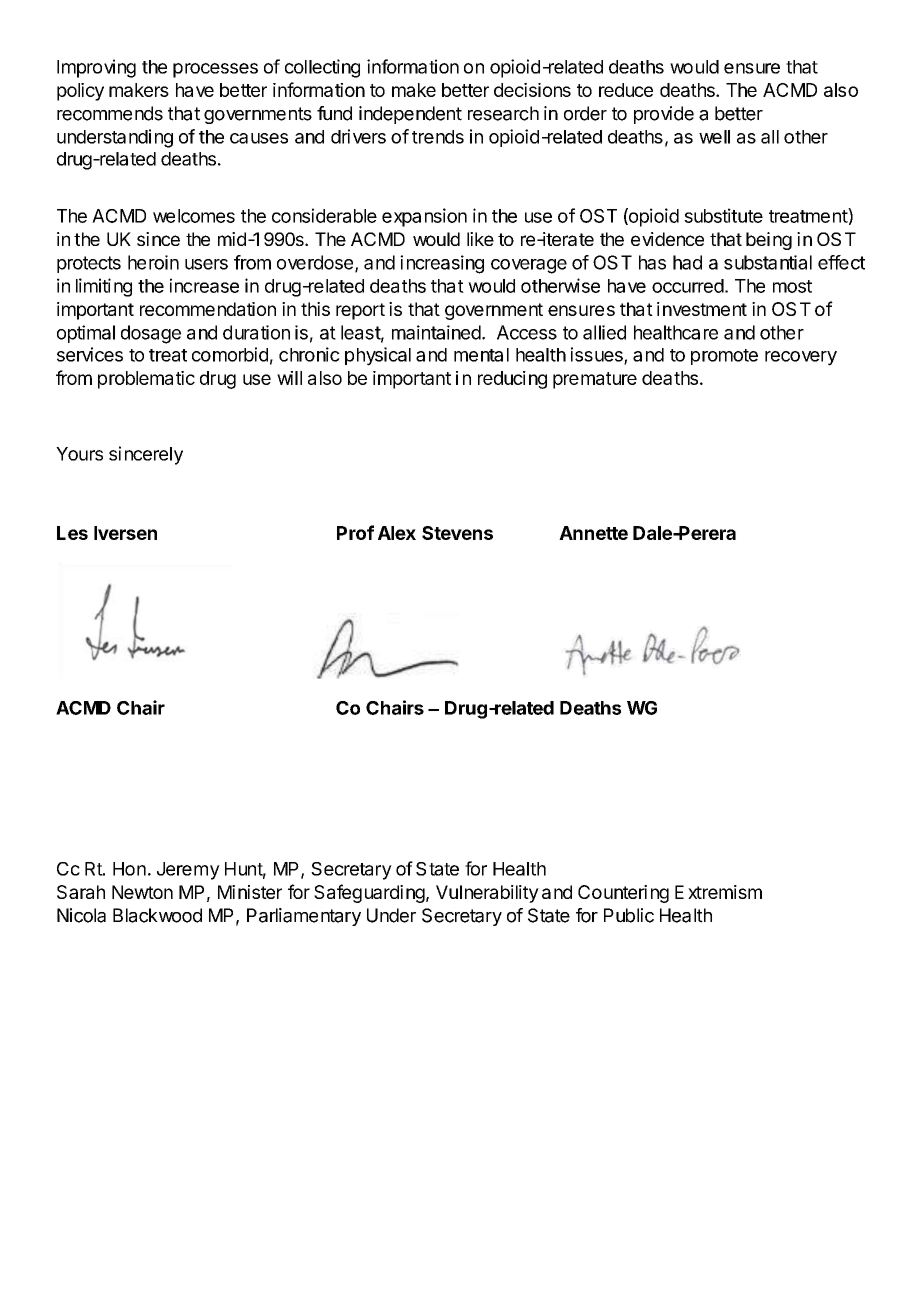 The image size is (924, 1308). I want to click on Les, so click(72, 533).
